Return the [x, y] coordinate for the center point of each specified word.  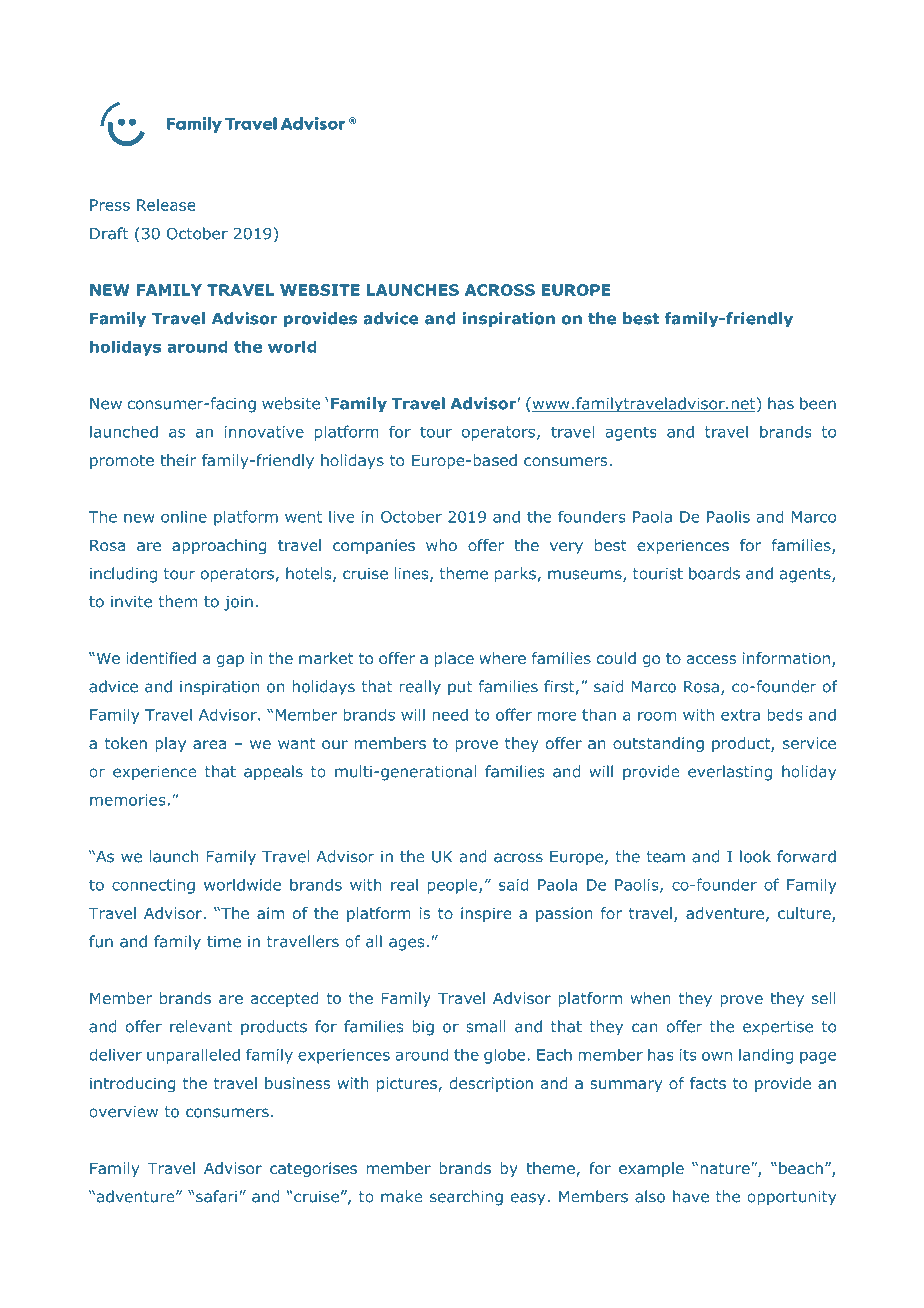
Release [166, 205]
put [460, 688]
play [170, 744]
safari [216, 1196]
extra [740, 715]
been [818, 403]
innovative [264, 432]
